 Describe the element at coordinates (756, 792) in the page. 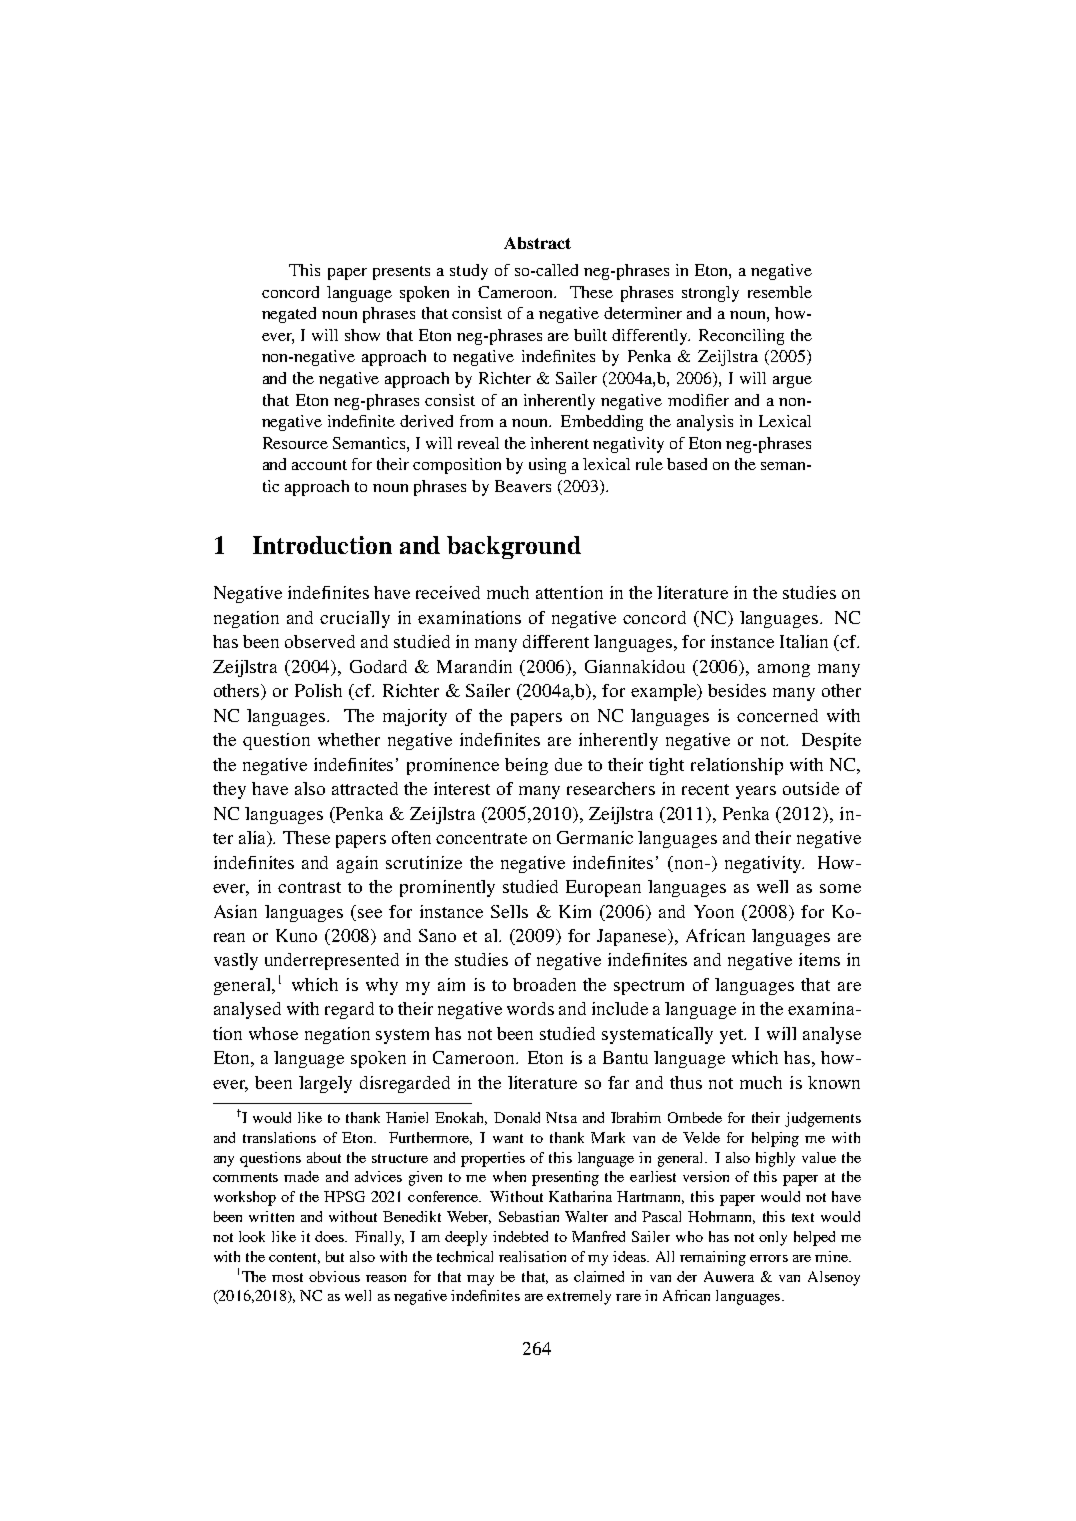

I see `years` at that location.
